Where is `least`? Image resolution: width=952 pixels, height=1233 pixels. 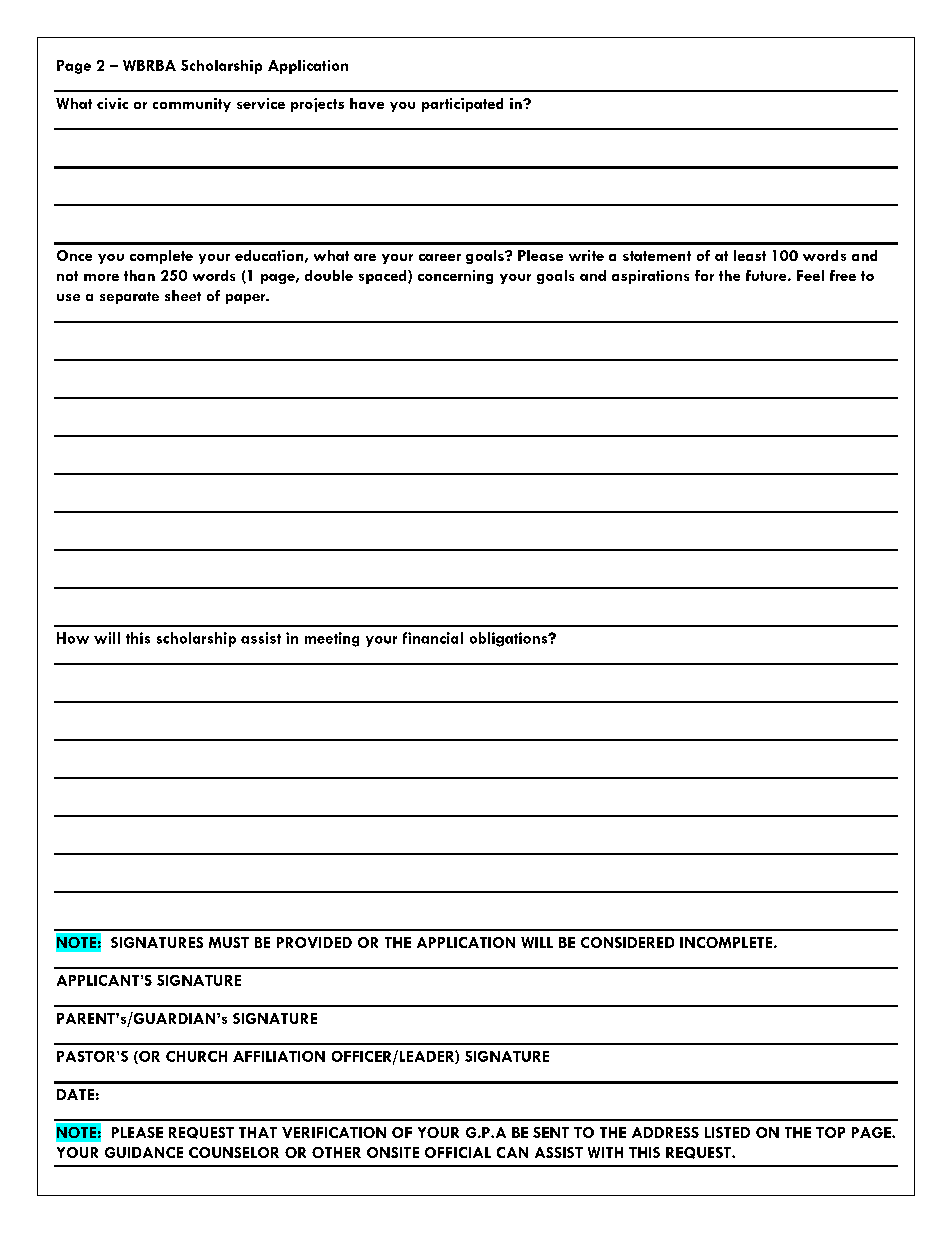 least is located at coordinates (750, 255).
